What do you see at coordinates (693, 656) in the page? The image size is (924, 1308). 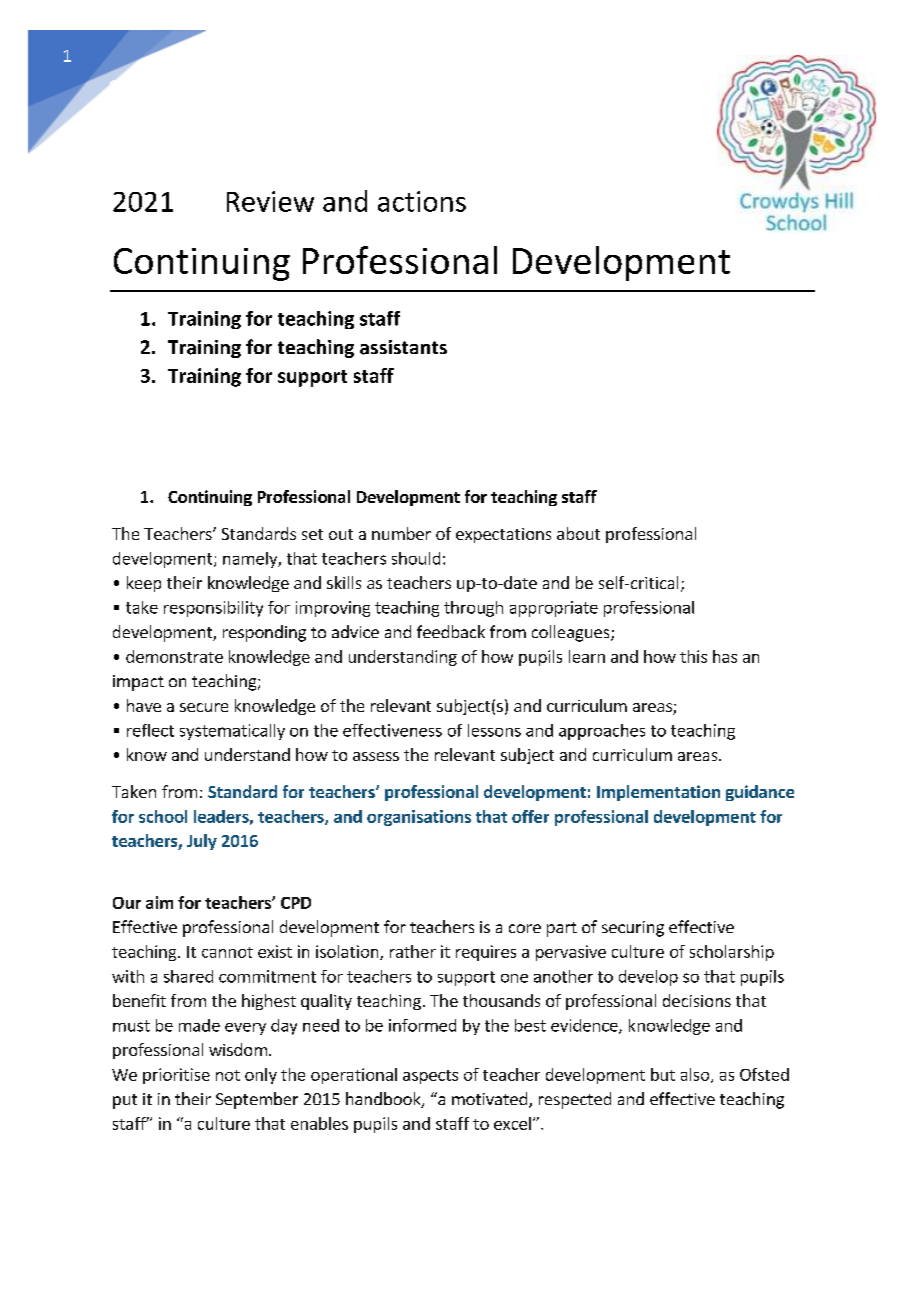 I see `this` at bounding box center [693, 656].
